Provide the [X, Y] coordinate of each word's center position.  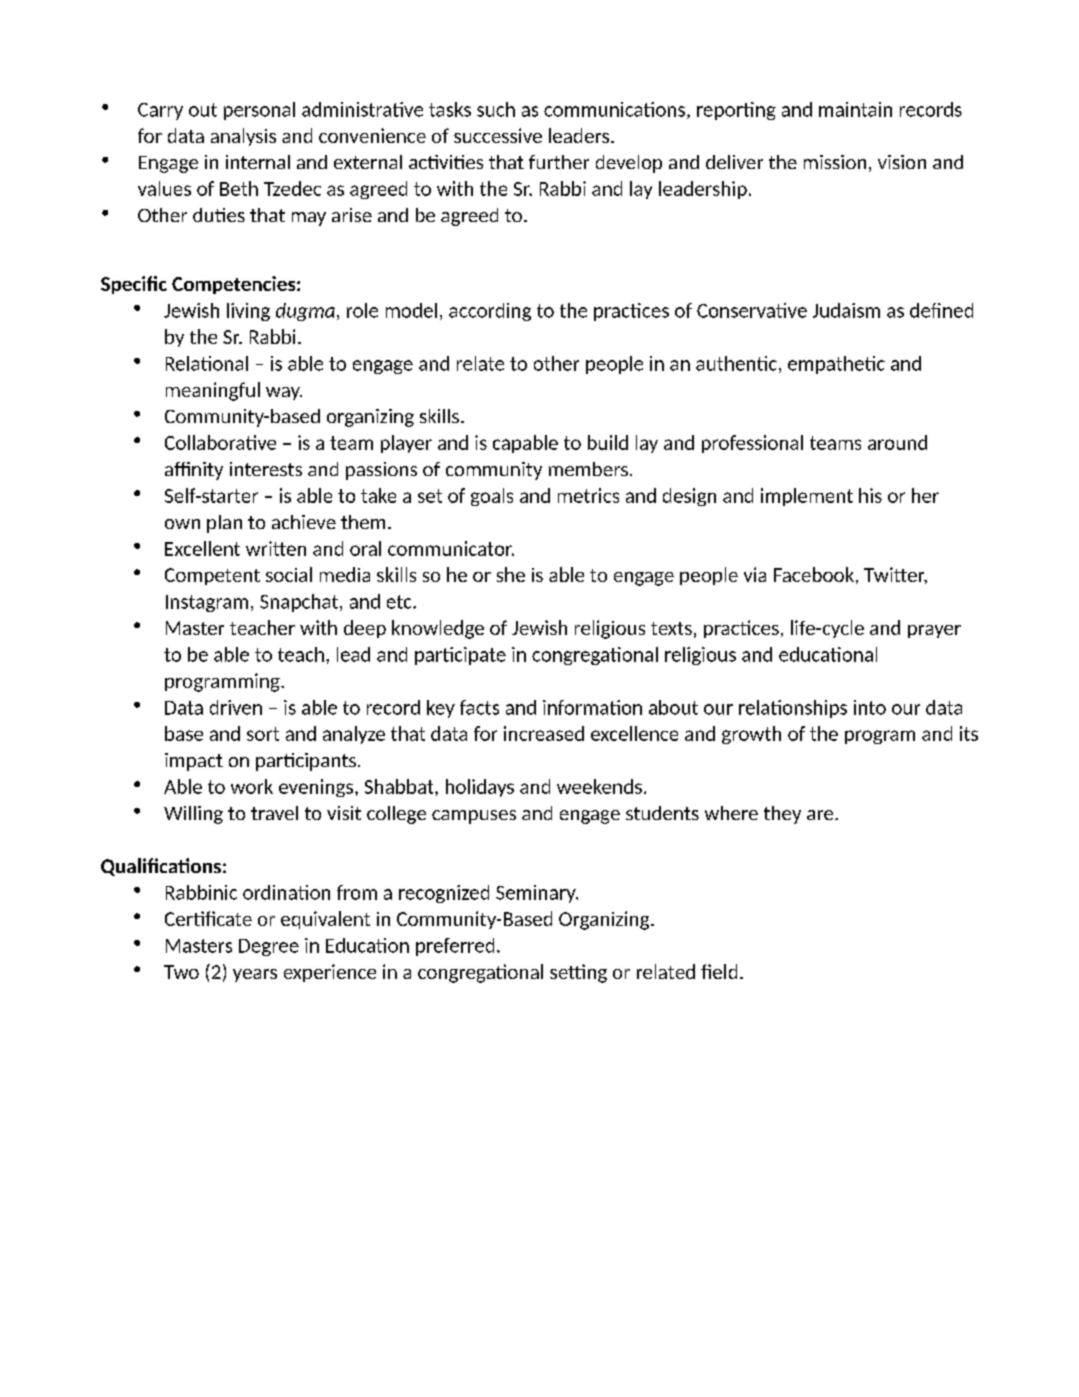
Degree [269, 947]
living [248, 312]
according [490, 312]
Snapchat [300, 603]
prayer [934, 631]
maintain [855, 109]
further [559, 162]
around [897, 442]
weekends [599, 786]
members [588, 469]
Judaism [846, 310]
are [821, 815]
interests [266, 469]
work [252, 786]
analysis [243, 137]
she [511, 574]
